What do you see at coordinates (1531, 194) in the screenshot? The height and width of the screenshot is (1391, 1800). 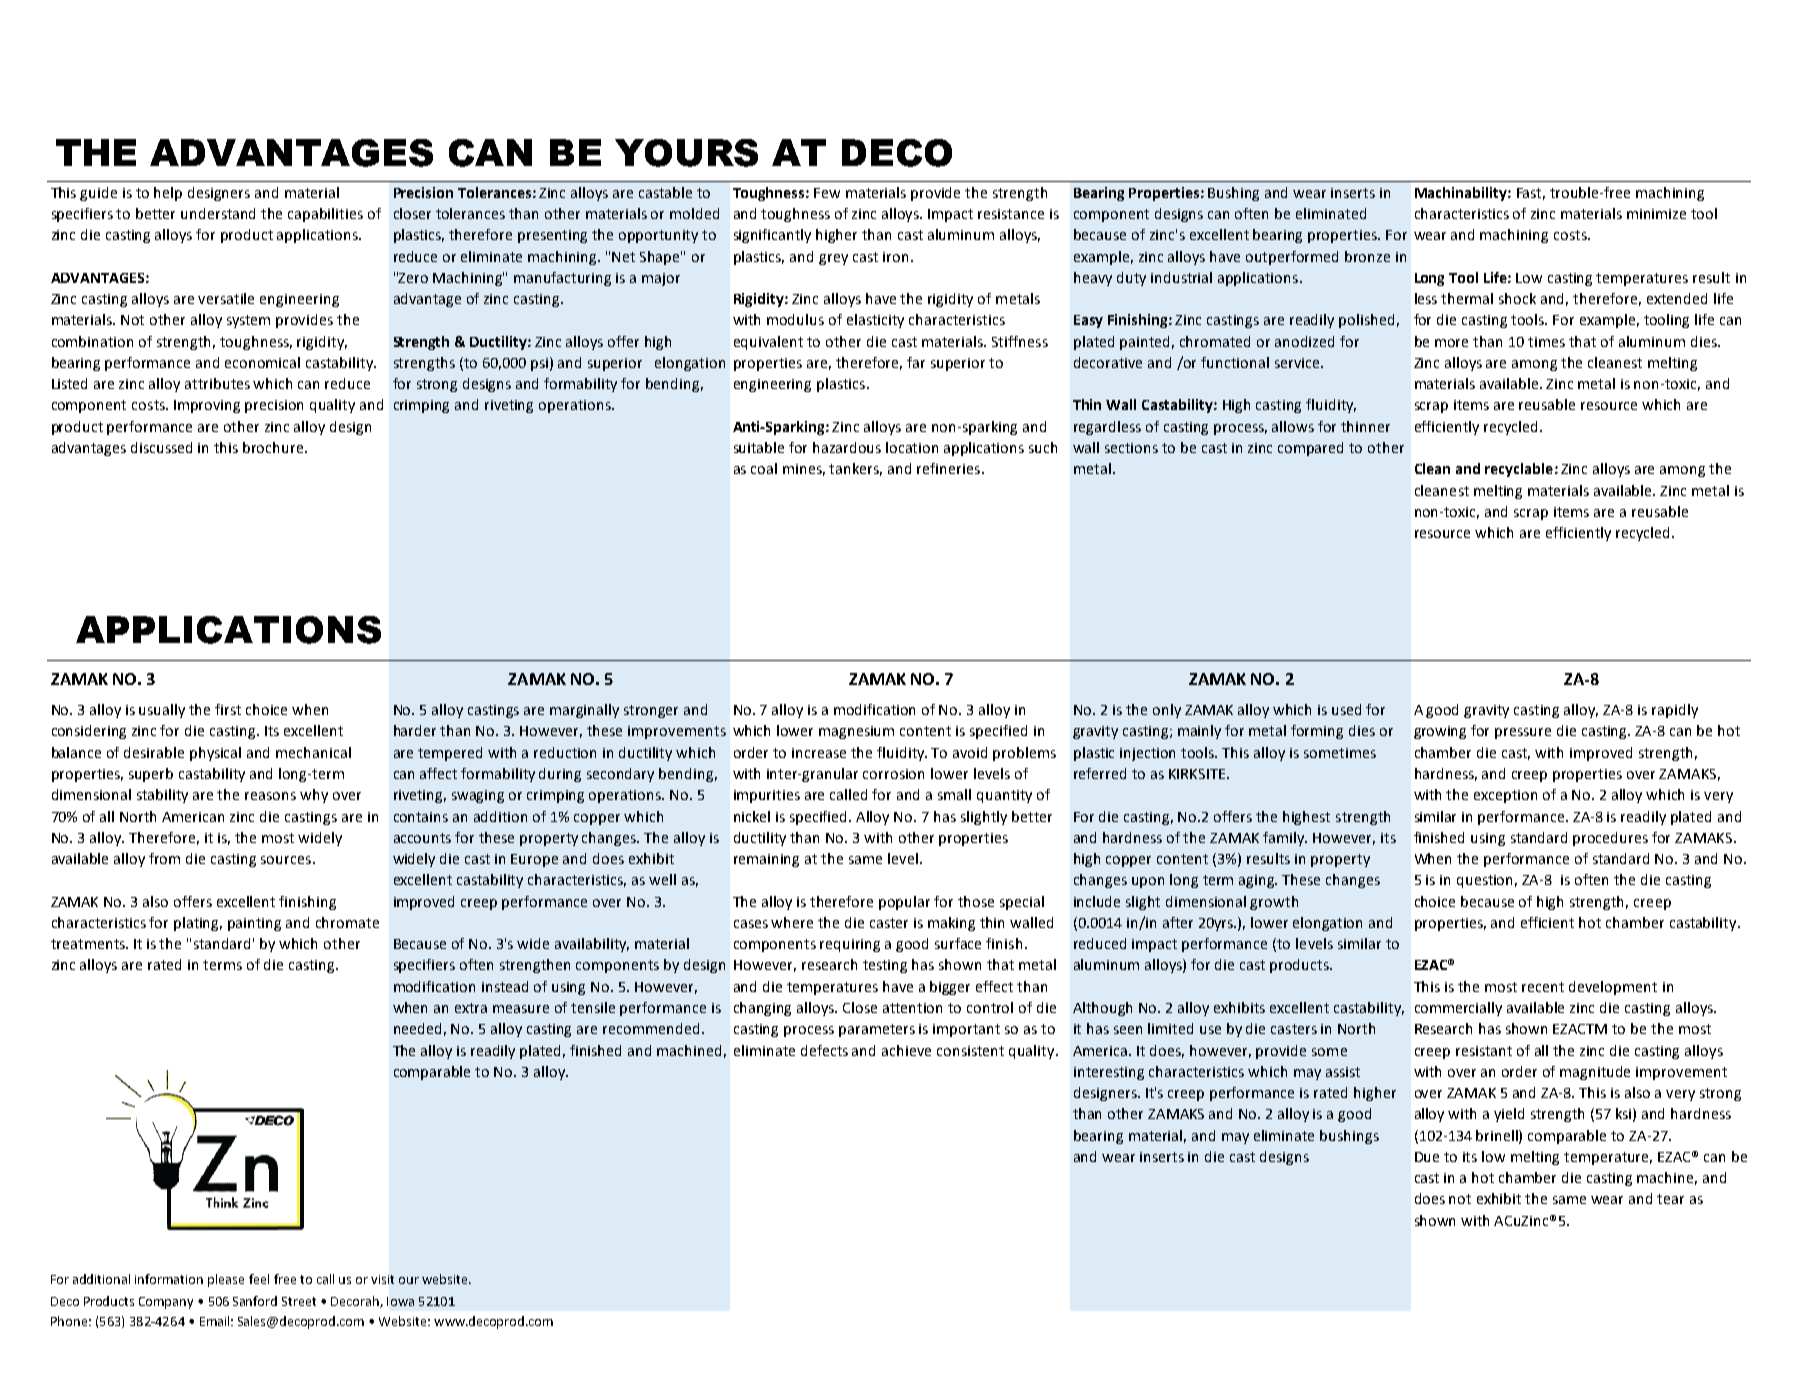 I see `Fast` at bounding box center [1531, 194].
